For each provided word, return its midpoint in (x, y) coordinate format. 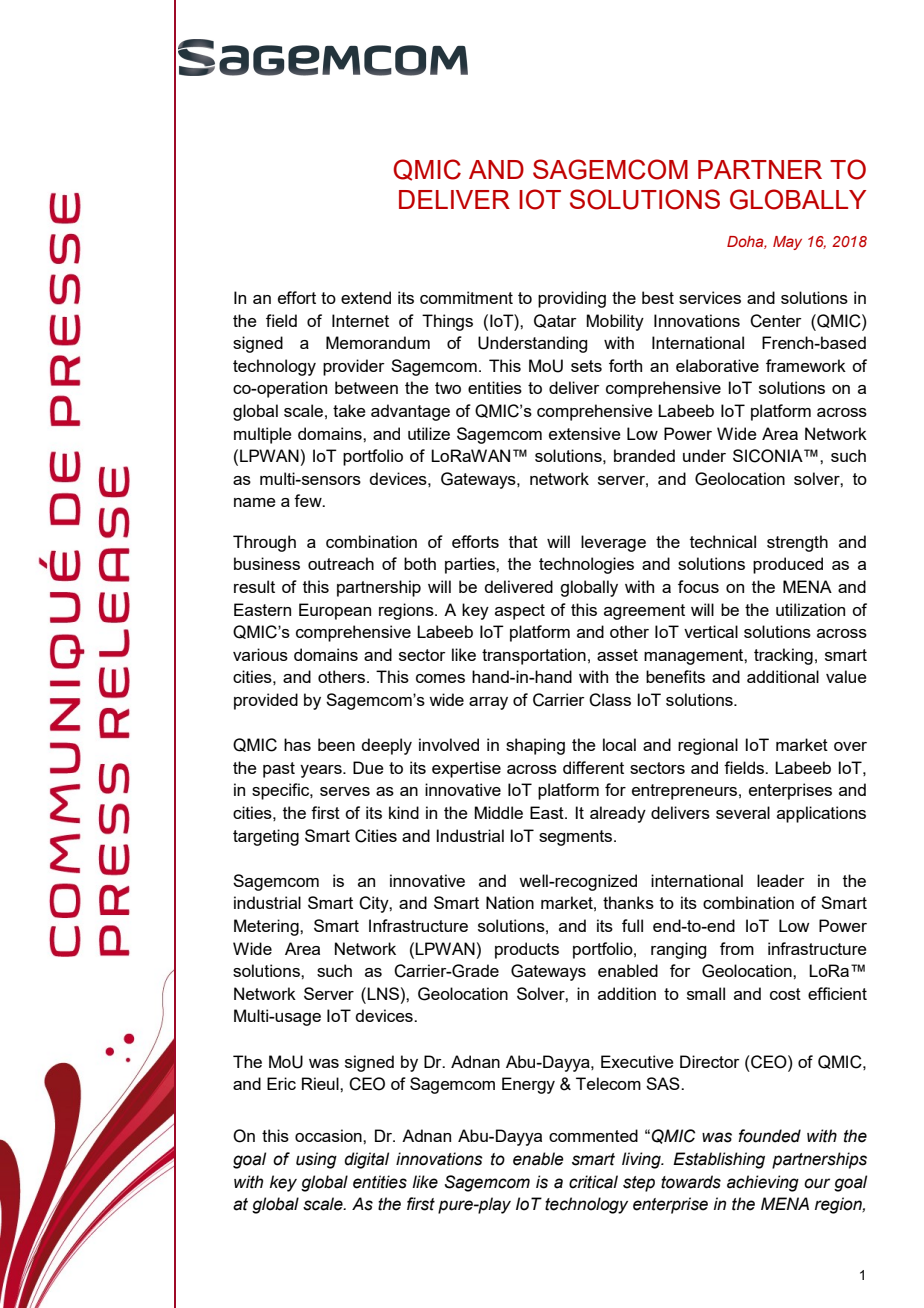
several (743, 812)
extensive (585, 433)
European (335, 611)
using (316, 1160)
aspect (520, 612)
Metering (267, 927)
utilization (810, 609)
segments (577, 838)
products (527, 950)
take (349, 410)
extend (366, 297)
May (787, 243)
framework (806, 365)
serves (345, 791)
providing (572, 299)
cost (785, 994)
